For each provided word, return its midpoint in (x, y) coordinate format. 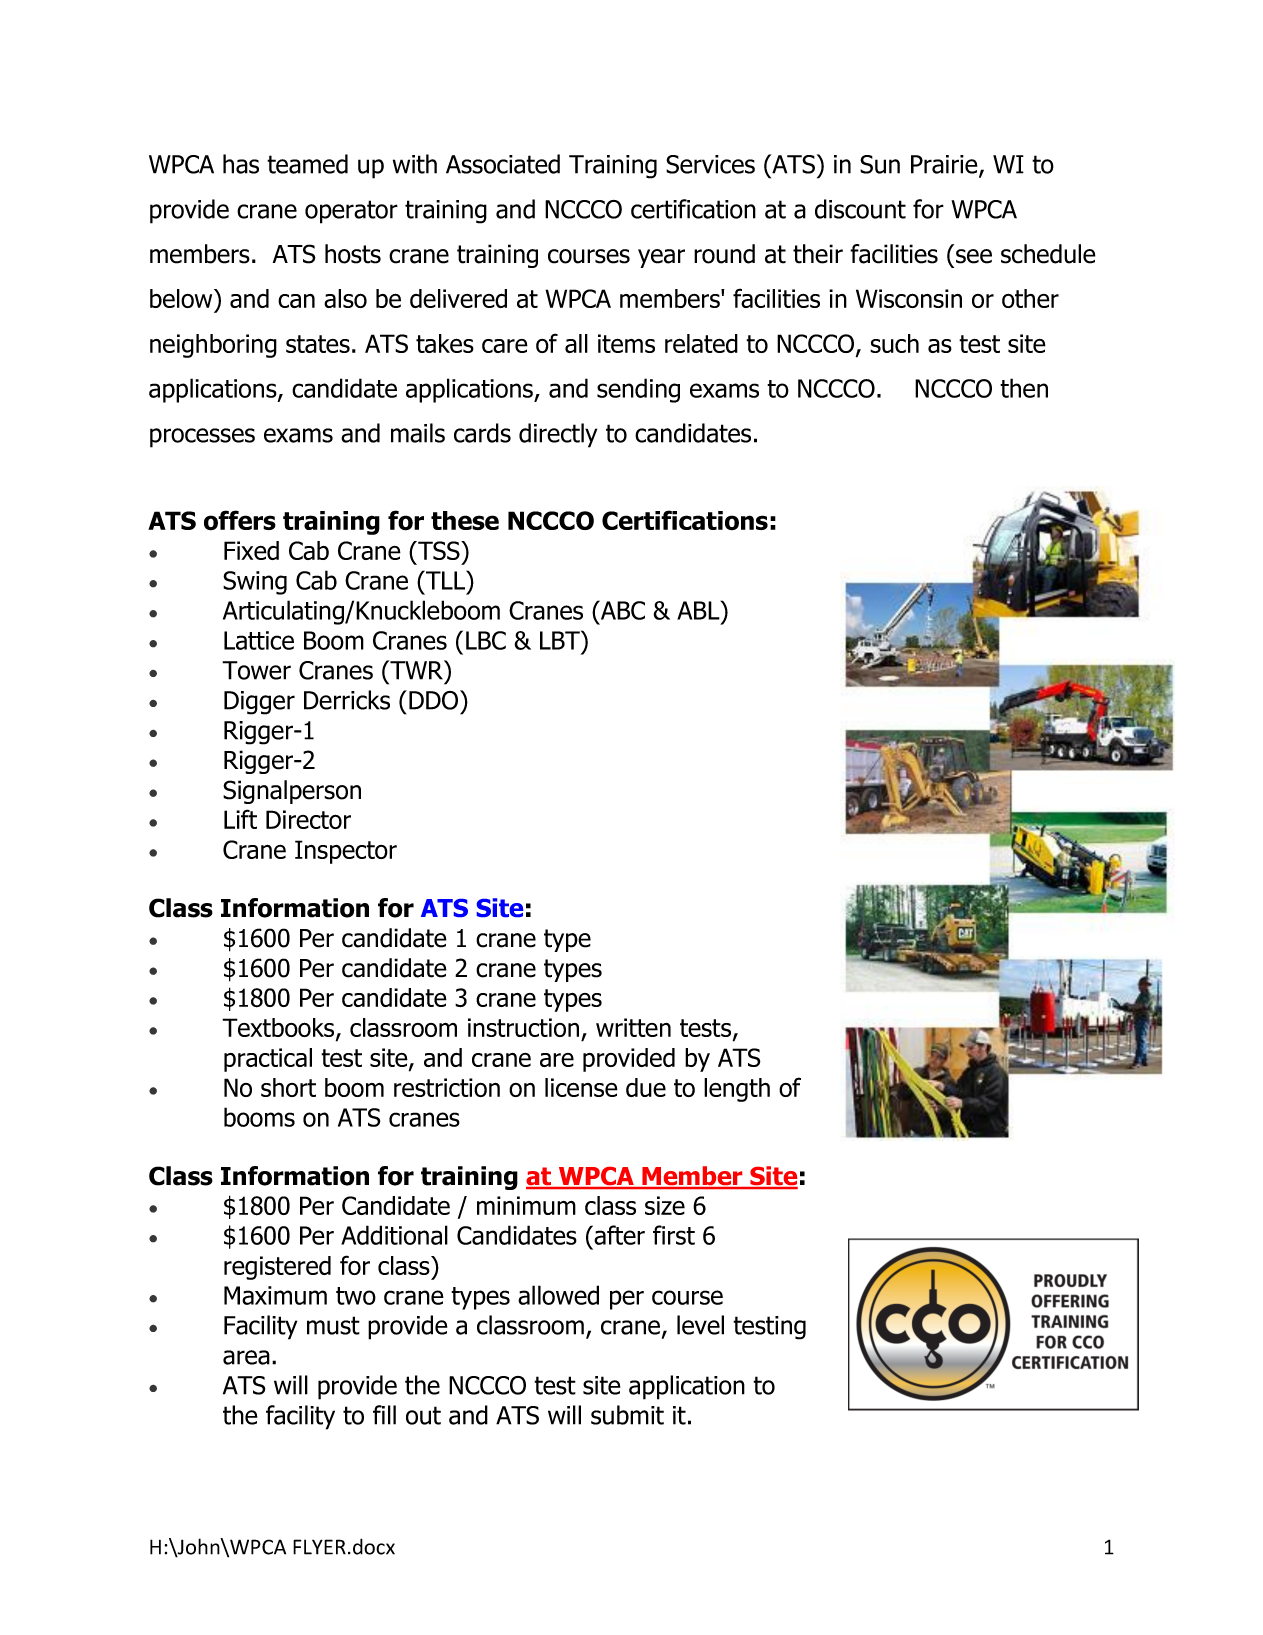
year (661, 258)
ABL (699, 610)
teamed (307, 164)
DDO (435, 700)
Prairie (945, 165)
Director (308, 819)
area (246, 1357)
